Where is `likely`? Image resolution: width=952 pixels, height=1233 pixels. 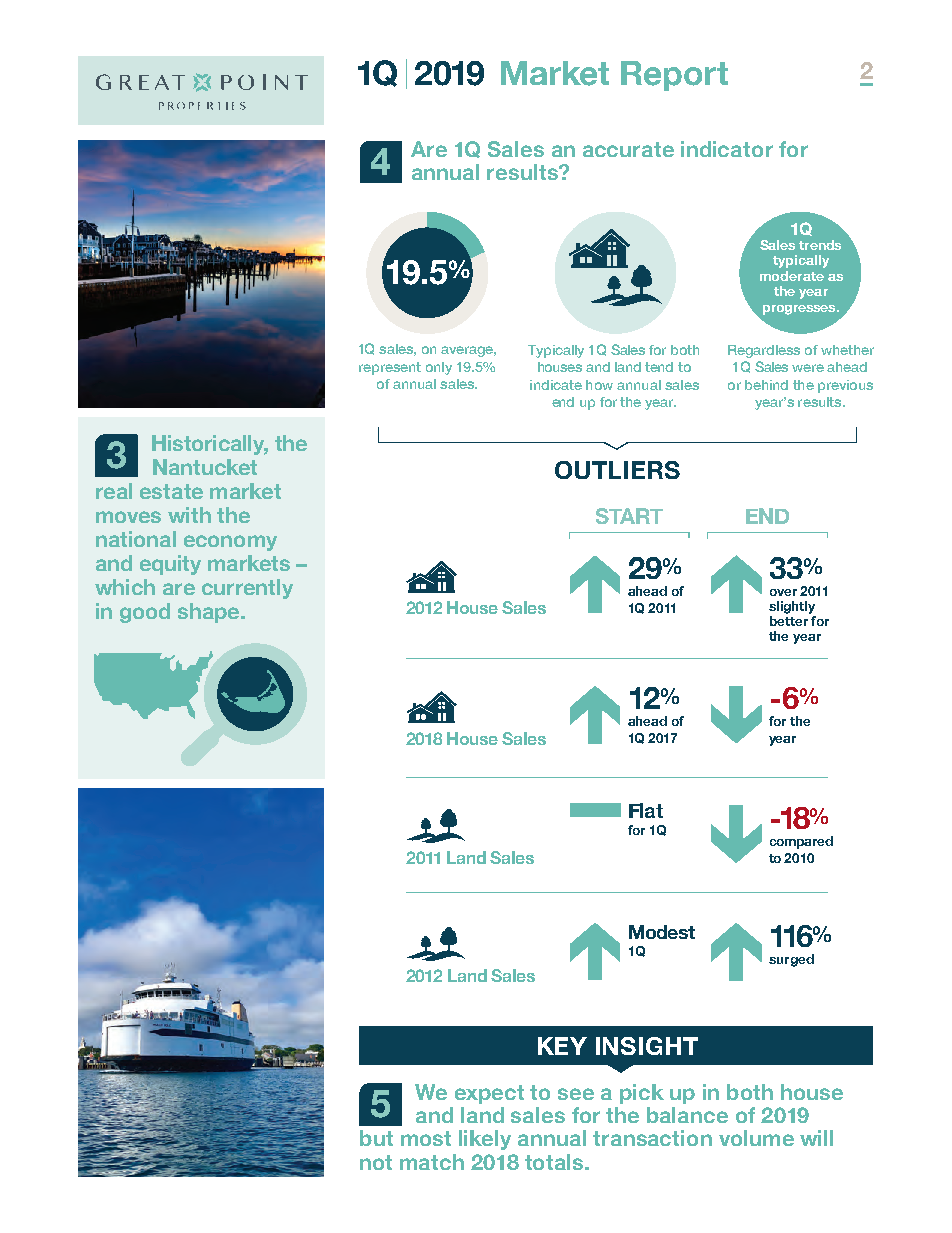
likely is located at coordinates (485, 1140).
